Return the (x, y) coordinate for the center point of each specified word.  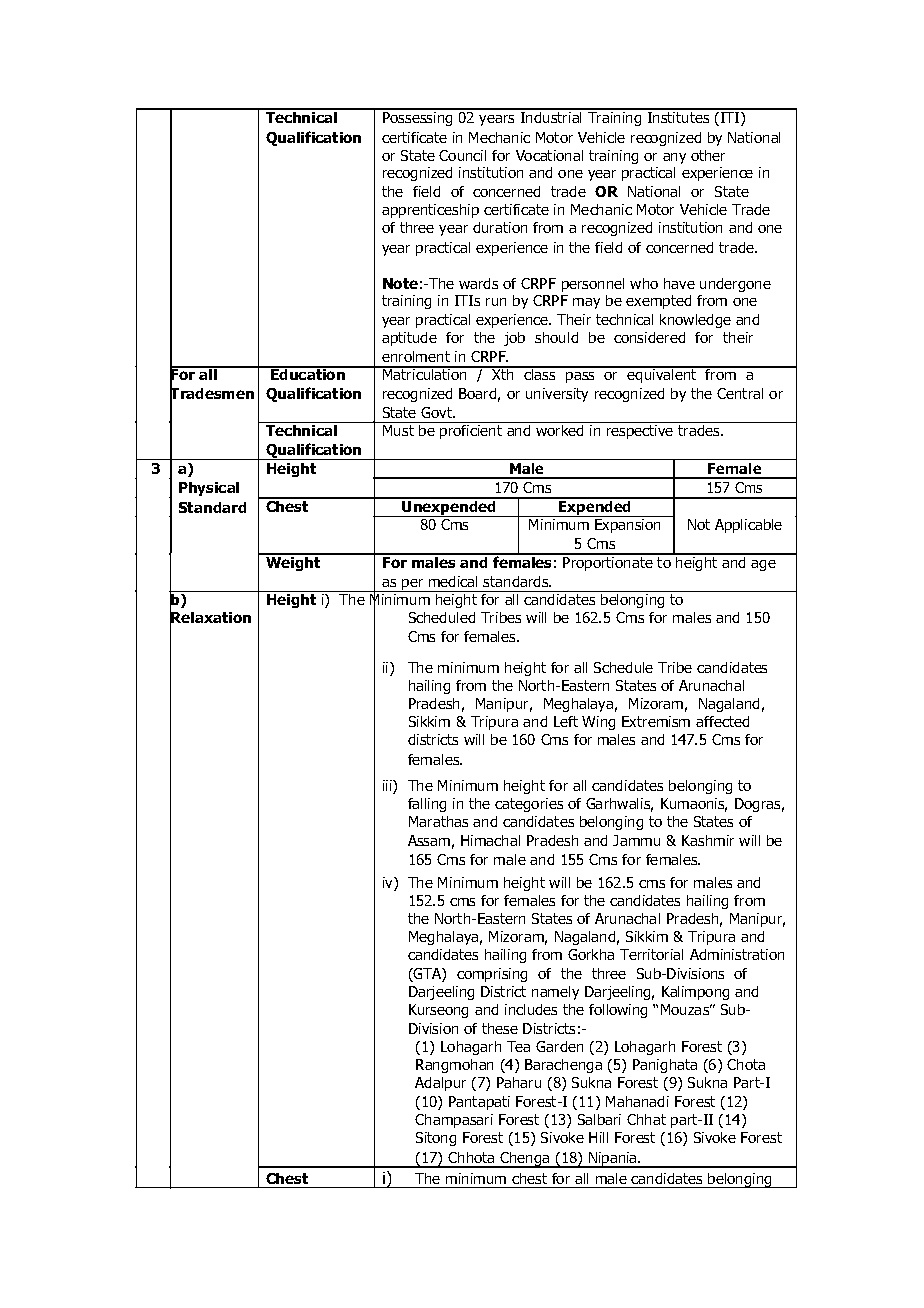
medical (453, 581)
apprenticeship (430, 211)
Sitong (436, 1139)
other (708, 155)
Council (462, 155)
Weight (293, 562)
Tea (518, 1046)
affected (722, 721)
